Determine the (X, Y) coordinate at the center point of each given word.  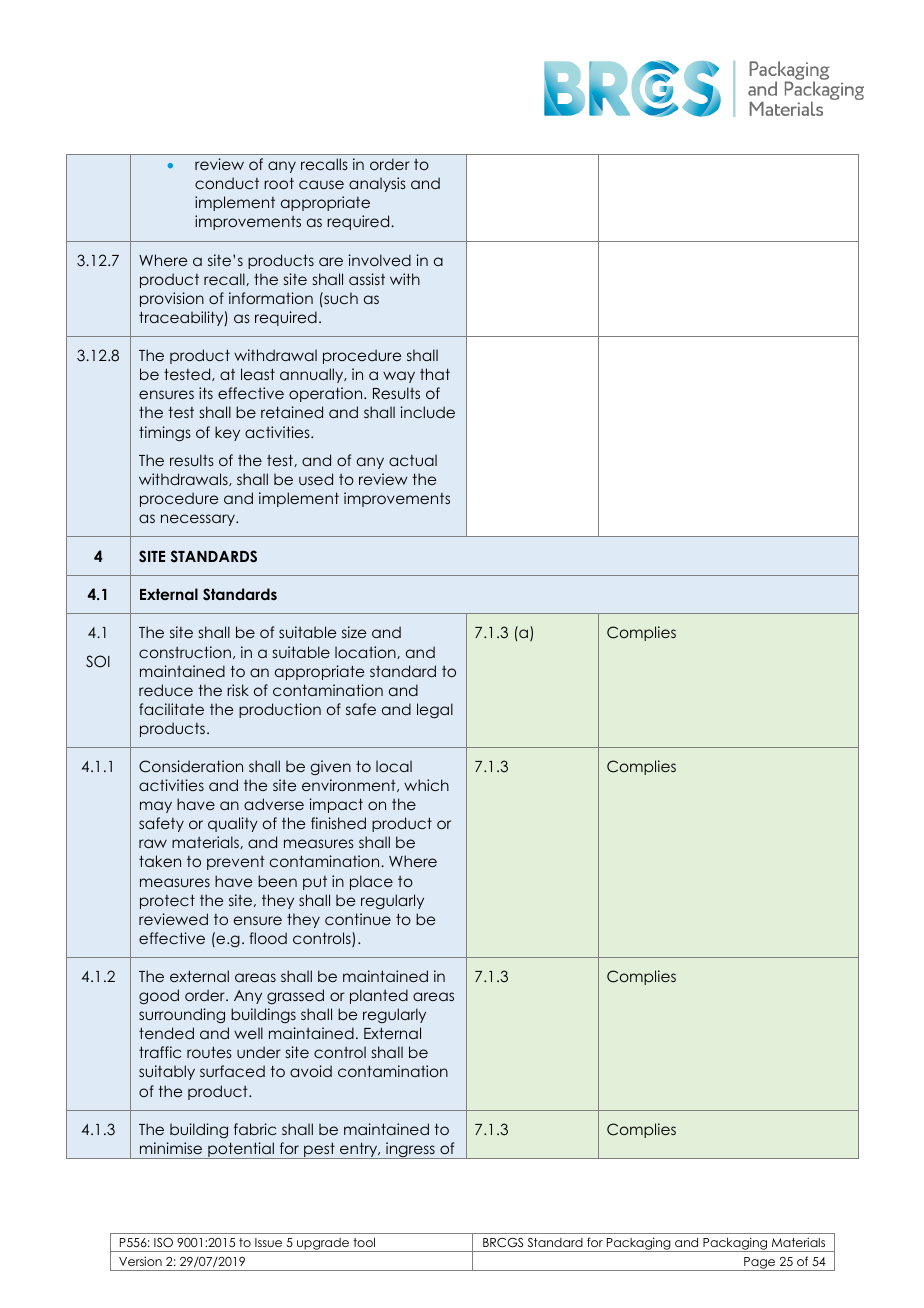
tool (364, 1242)
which (426, 785)
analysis (377, 184)
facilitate (171, 709)
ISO (163, 1243)
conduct (227, 183)
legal (435, 710)
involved (380, 260)
